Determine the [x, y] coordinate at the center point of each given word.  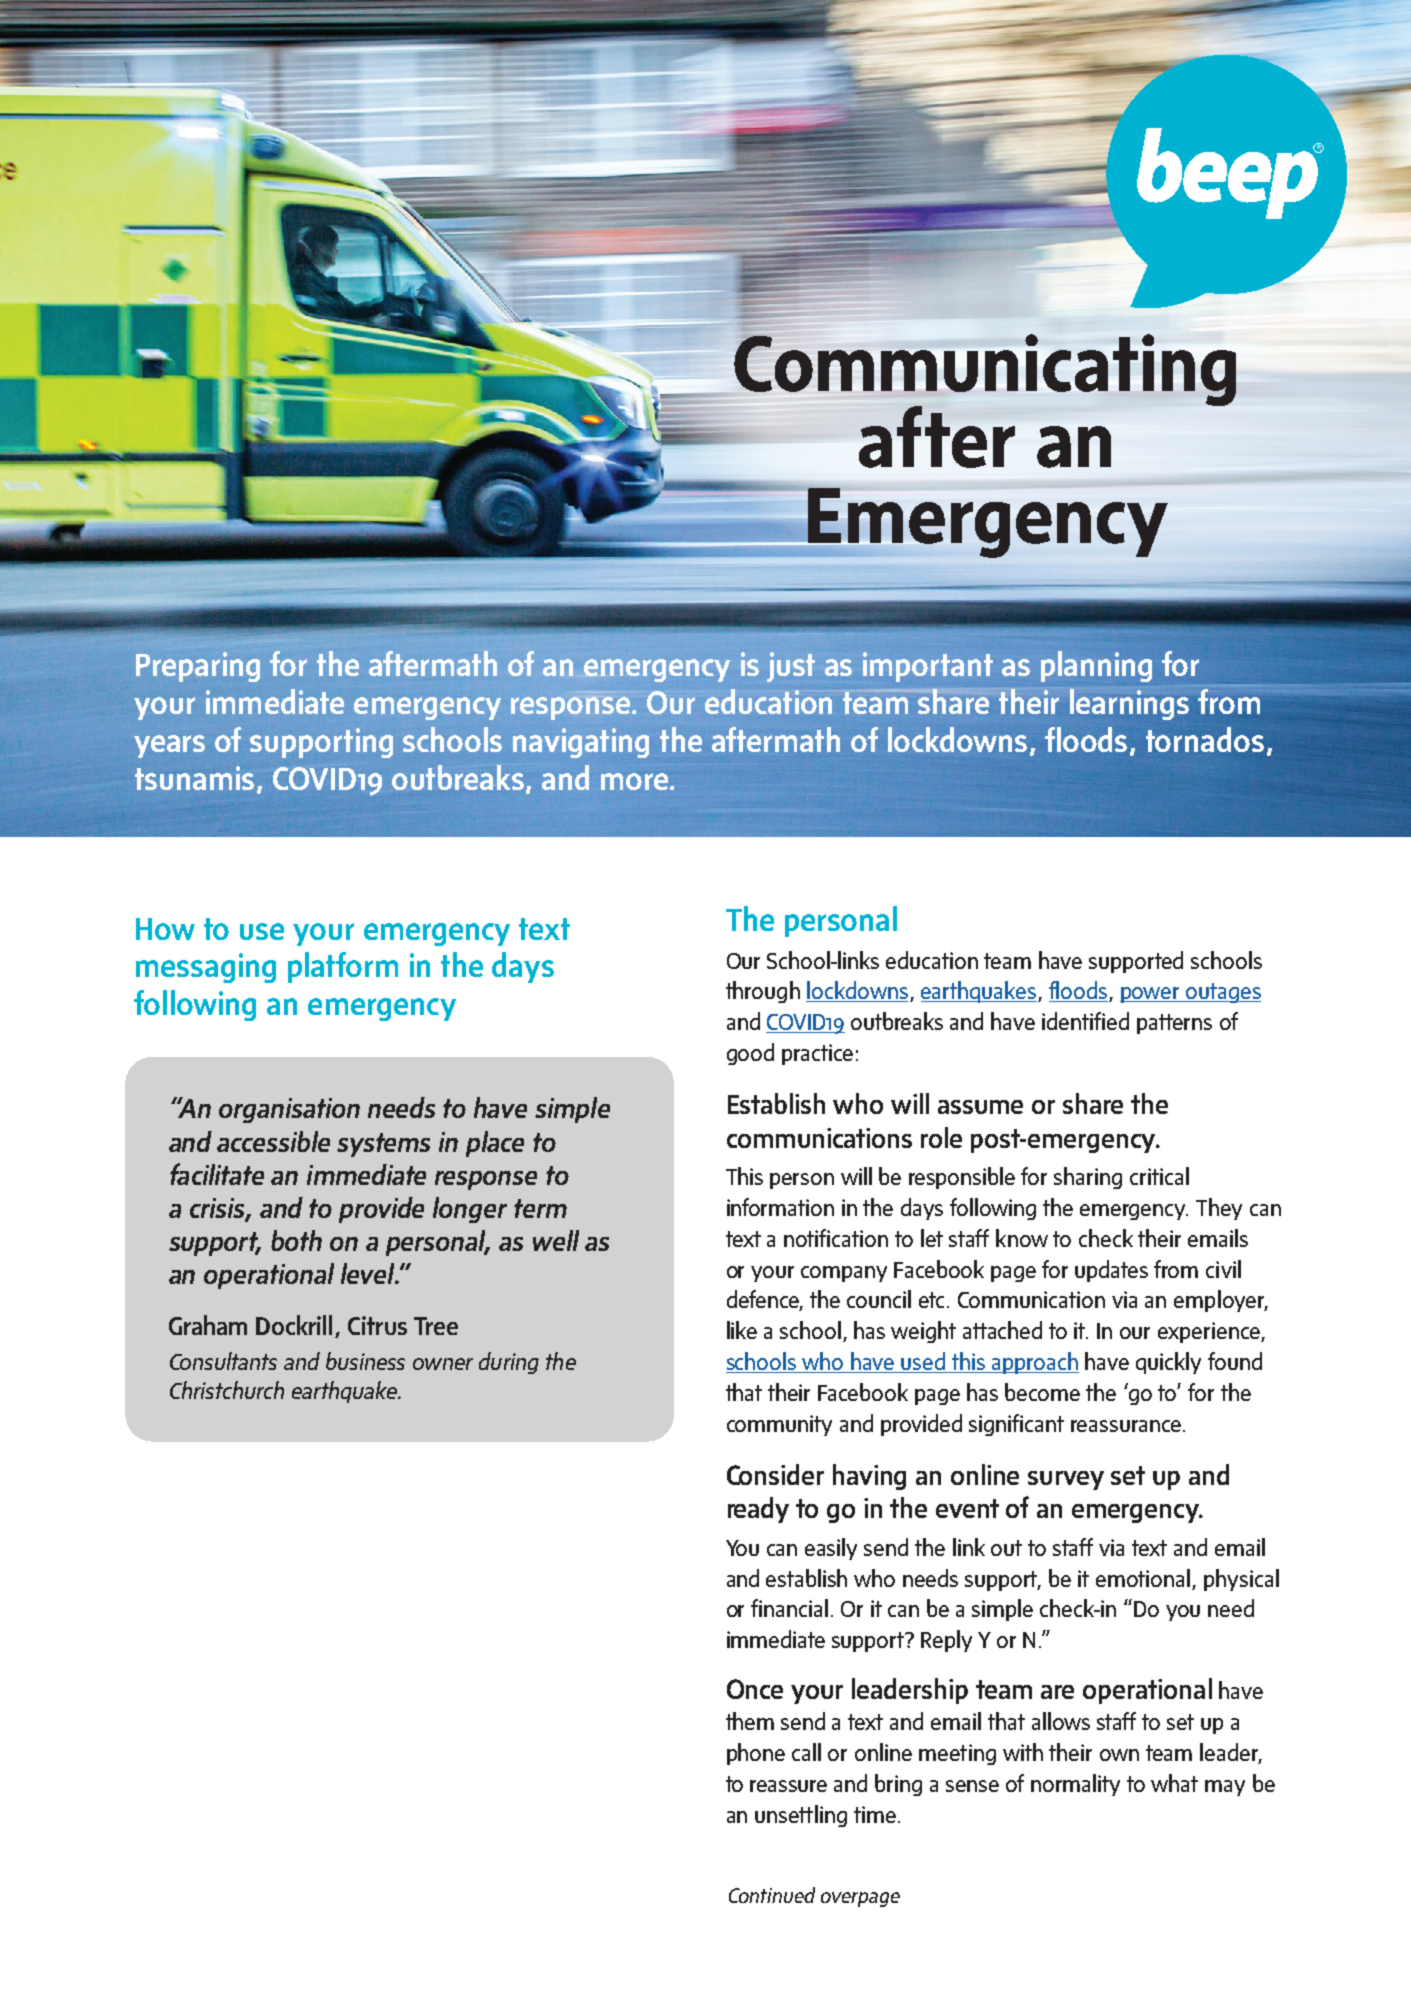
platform [343, 967]
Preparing [198, 667]
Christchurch [227, 1390]
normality [1075, 1785]
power [1151, 995]
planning [1096, 666]
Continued [772, 1895]
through [763, 992]
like [742, 1330]
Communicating [985, 371]
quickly [1168, 1363]
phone [756, 1754]
